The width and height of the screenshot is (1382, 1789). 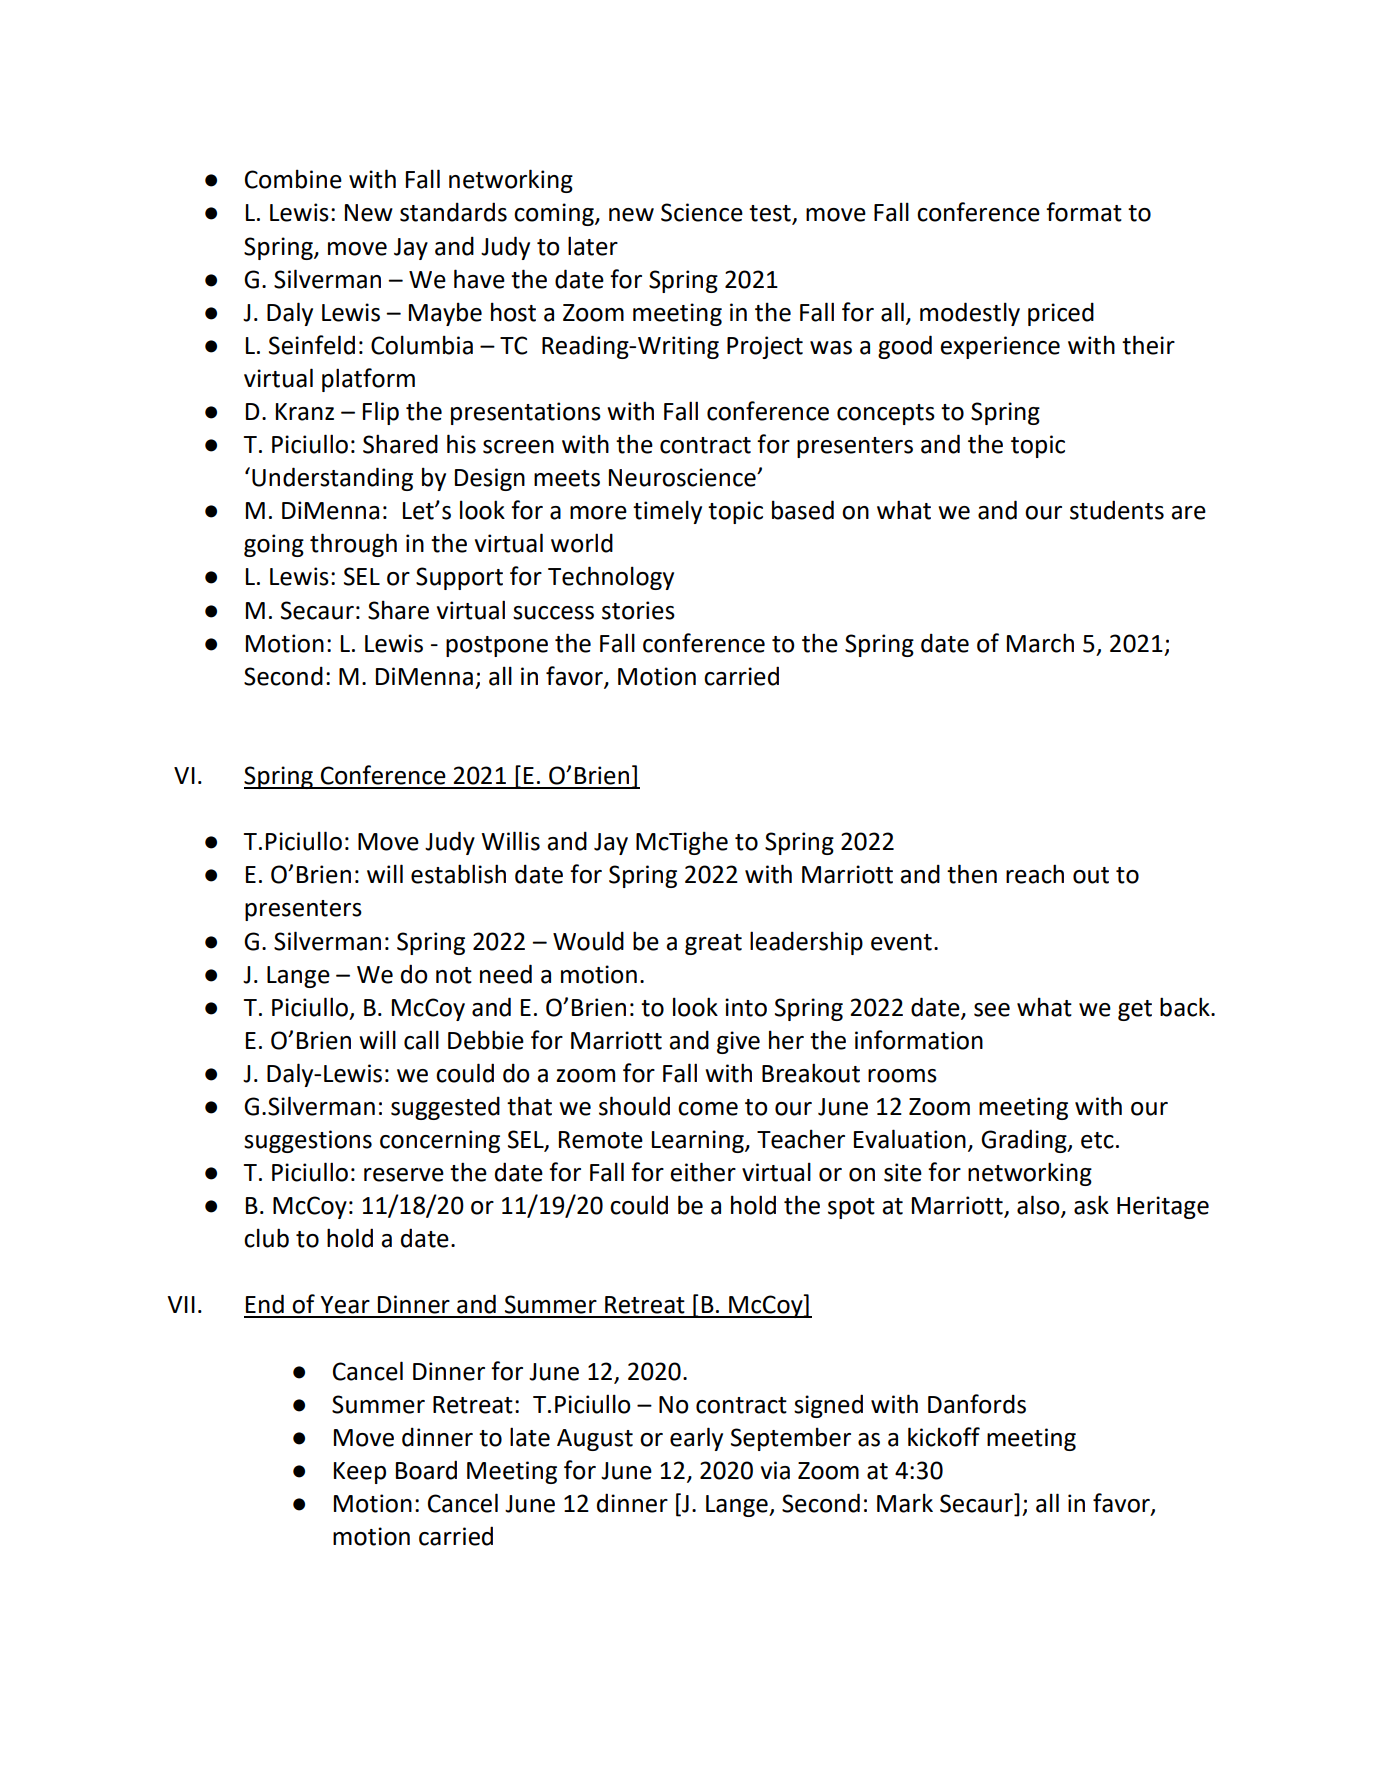 What do you see at coordinates (360, 1473) in the screenshot?
I see `Keep` at bounding box center [360, 1473].
